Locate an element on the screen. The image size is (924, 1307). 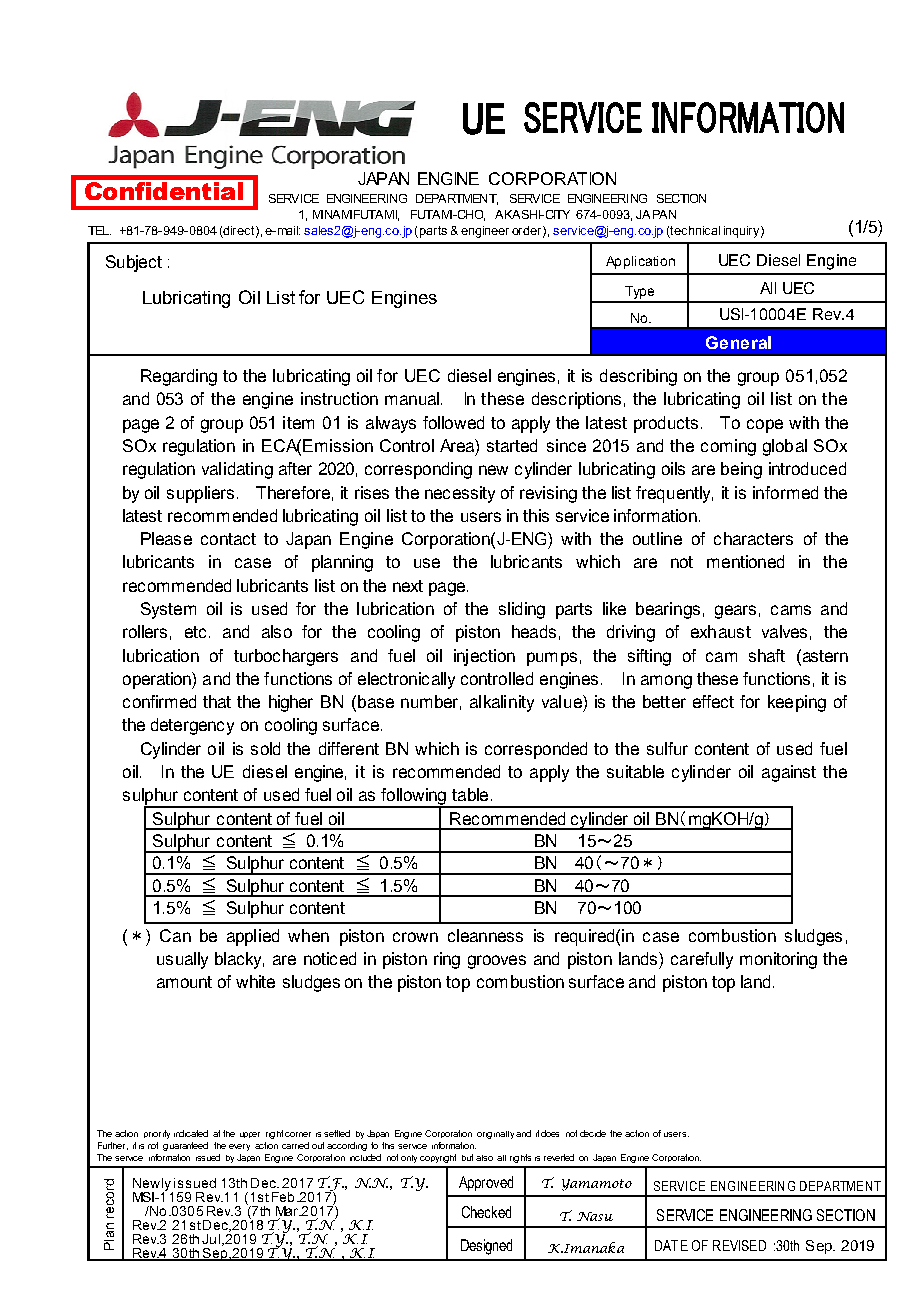
validating is located at coordinates (237, 470).
